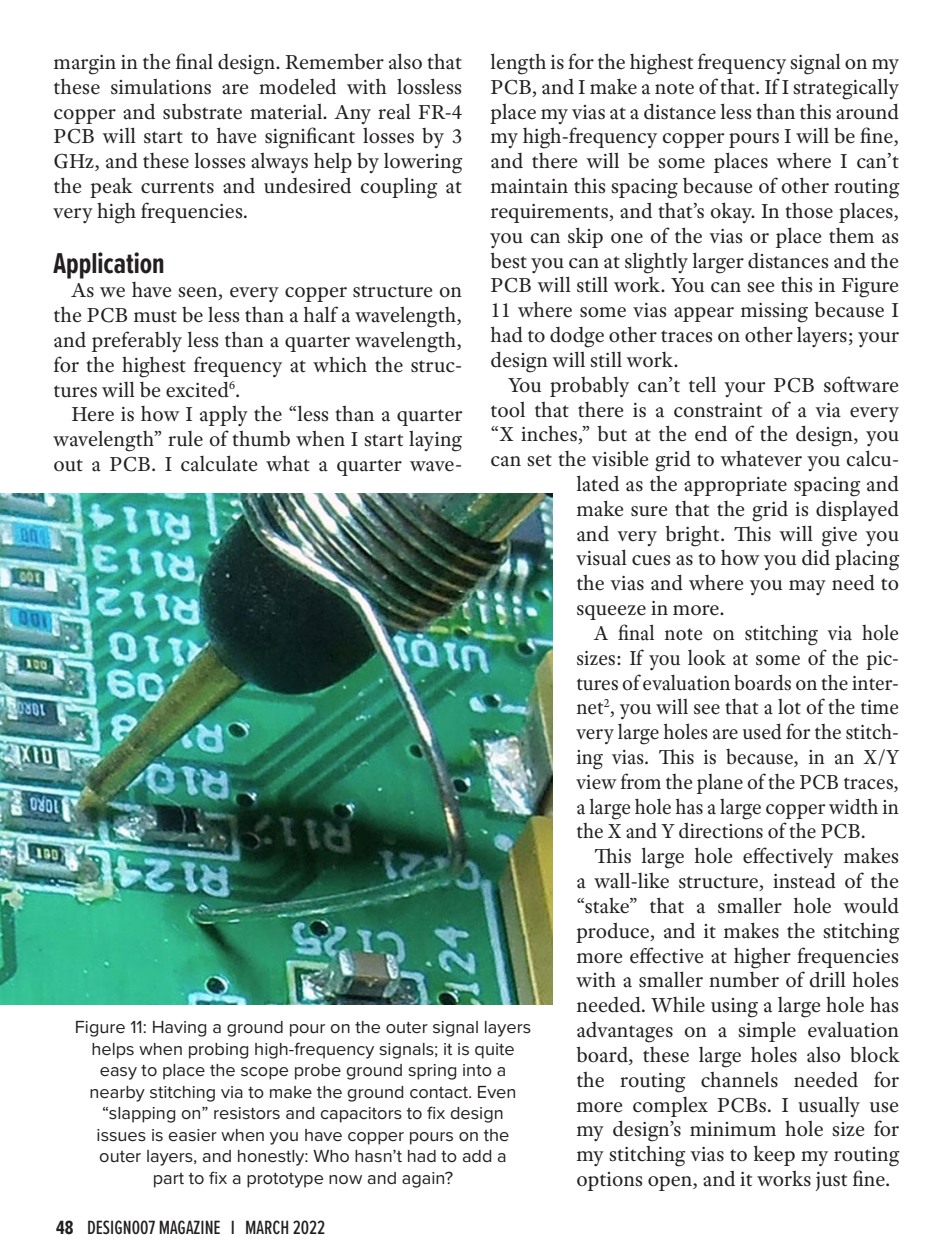 This page has height=1251, width=952. Describe the element at coordinates (477, 1156) in the page. I see `add` at that location.
